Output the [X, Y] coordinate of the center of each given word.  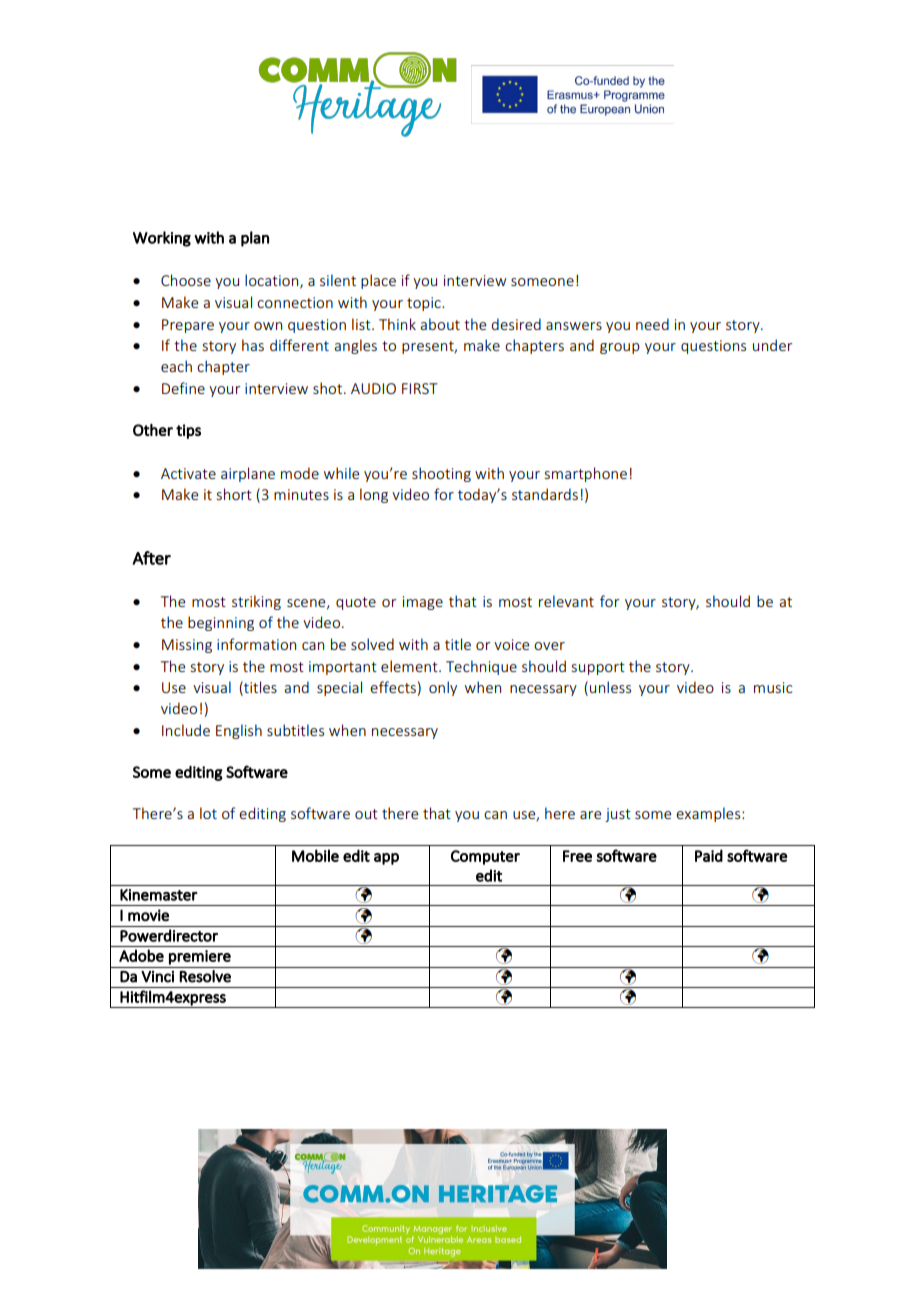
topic [425, 304]
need [652, 324]
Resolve [205, 976]
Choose [186, 280]
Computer [485, 857]
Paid [709, 855]
